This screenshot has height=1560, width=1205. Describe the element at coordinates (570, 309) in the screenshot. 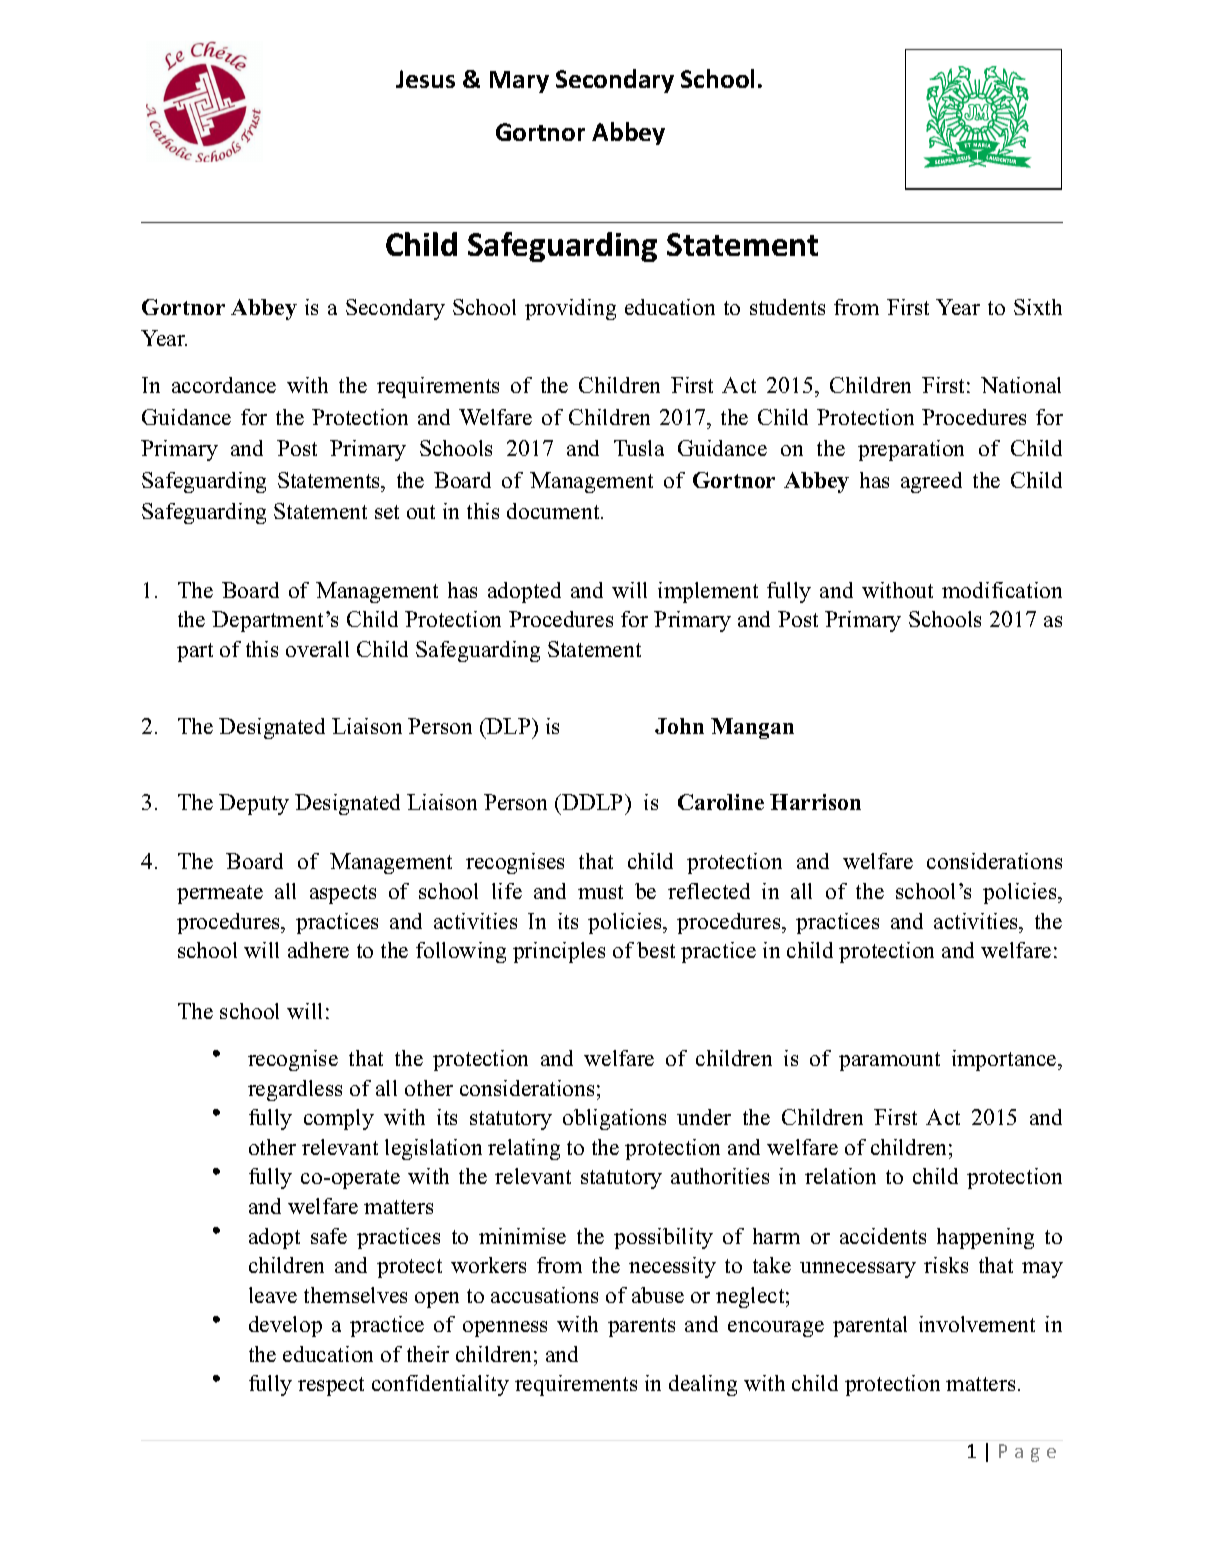

I see `providing` at that location.
